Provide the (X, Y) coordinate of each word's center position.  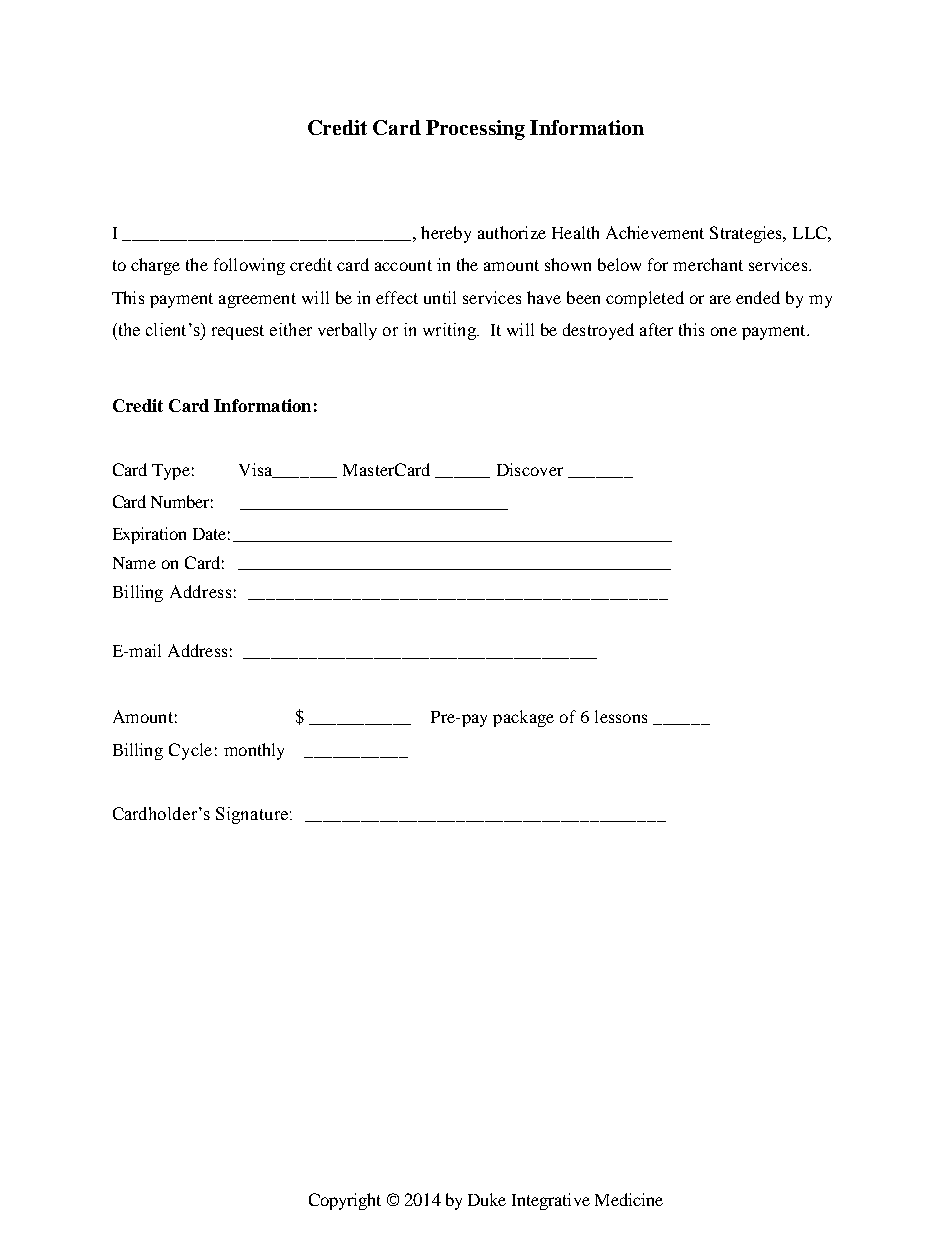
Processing (475, 130)
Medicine (629, 1199)
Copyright (345, 1201)
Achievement (655, 232)
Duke (487, 1199)
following (249, 266)
